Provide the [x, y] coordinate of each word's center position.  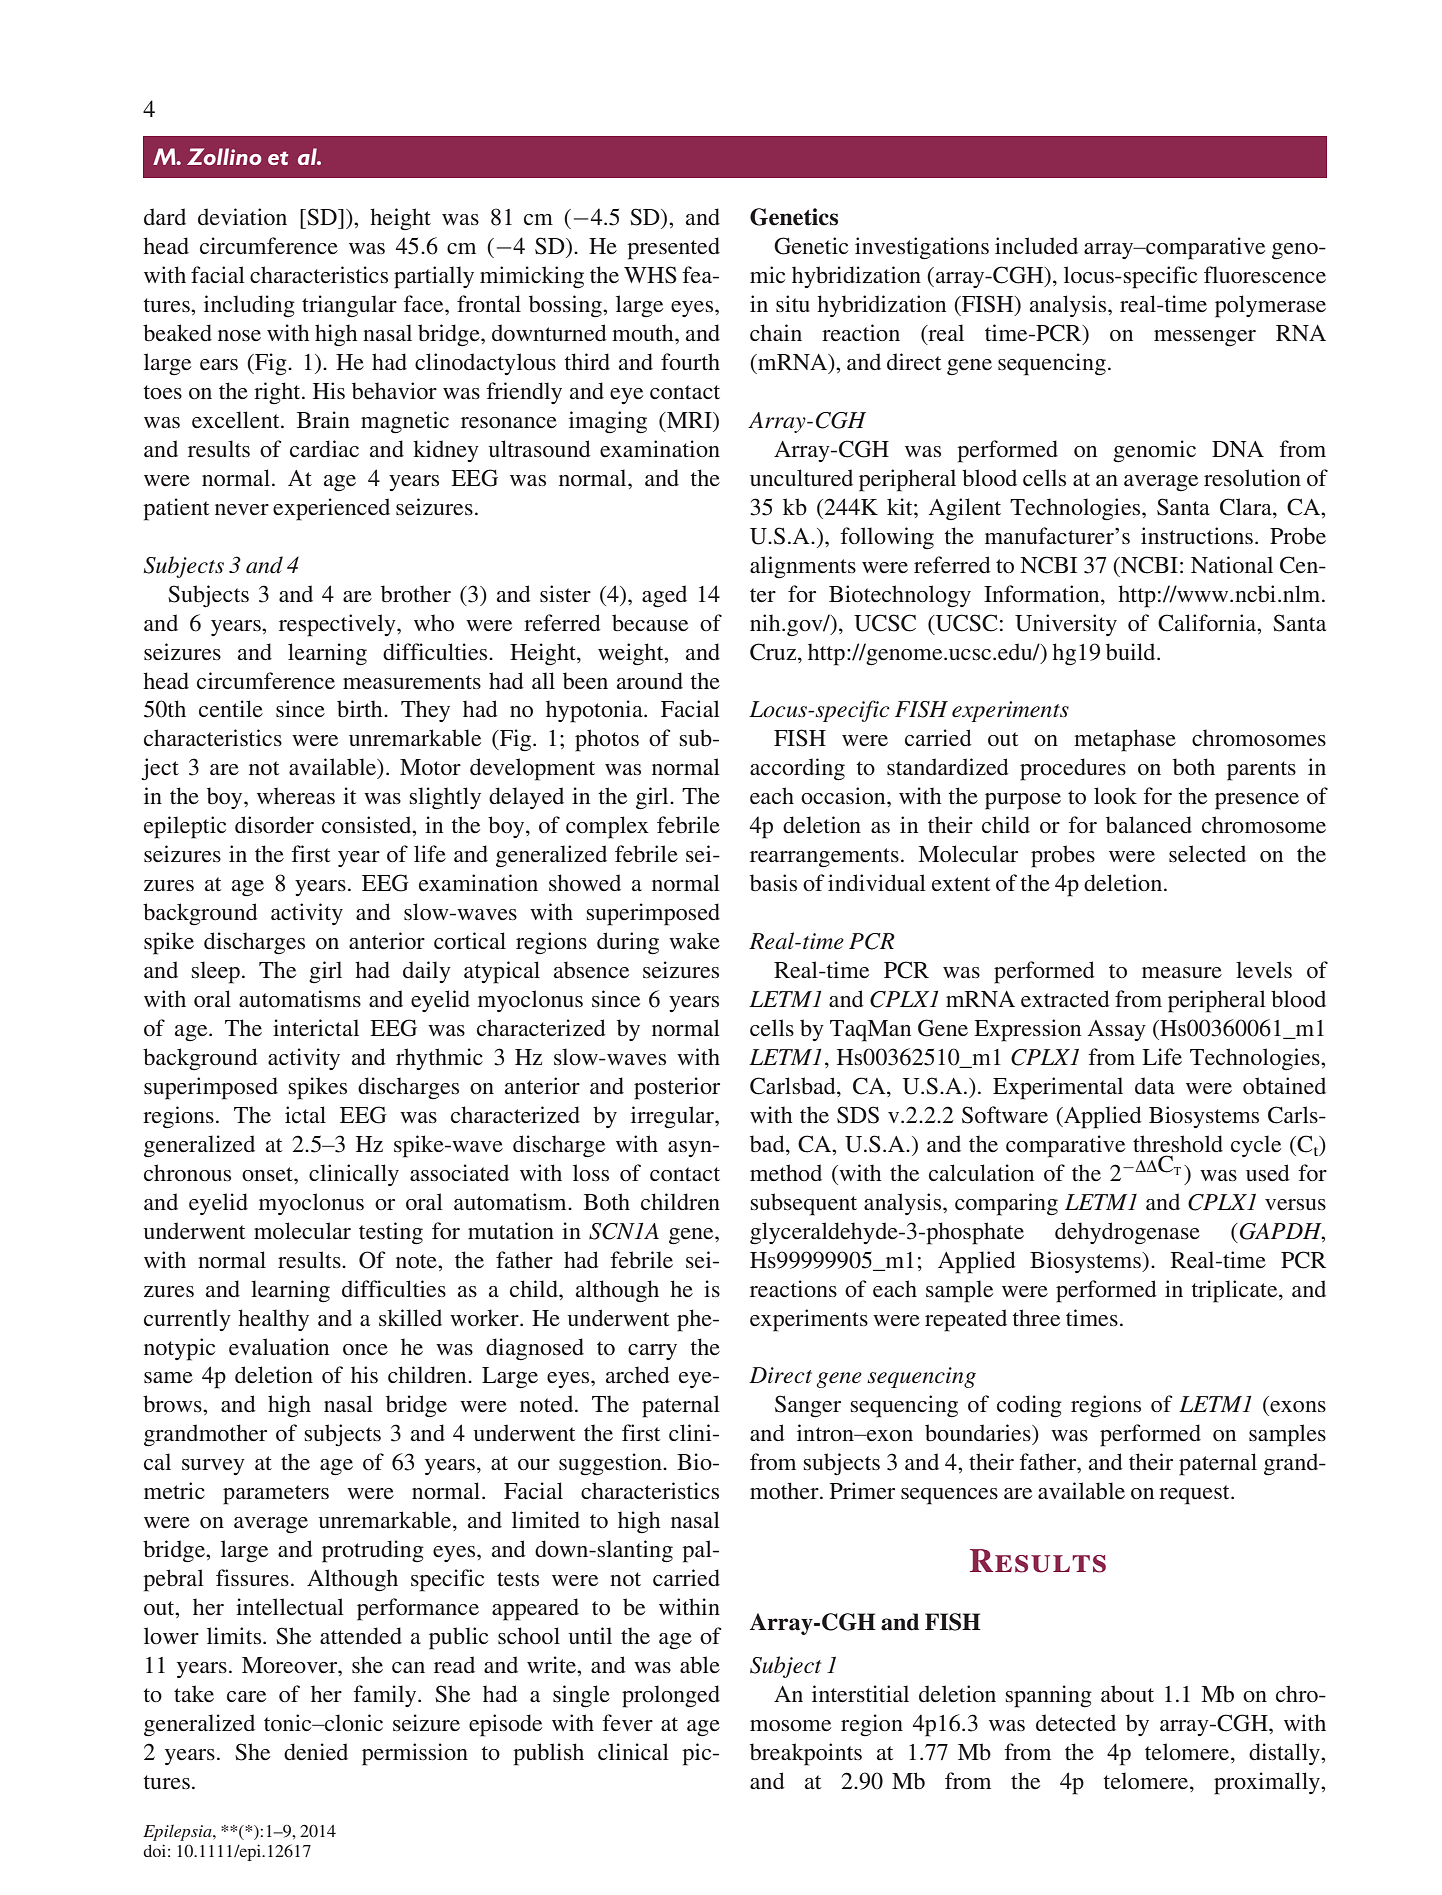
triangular [349, 306]
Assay [1117, 1030]
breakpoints [806, 1754]
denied [316, 1751]
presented [673, 248]
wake [694, 940]
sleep [216, 972]
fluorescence [1265, 274]
